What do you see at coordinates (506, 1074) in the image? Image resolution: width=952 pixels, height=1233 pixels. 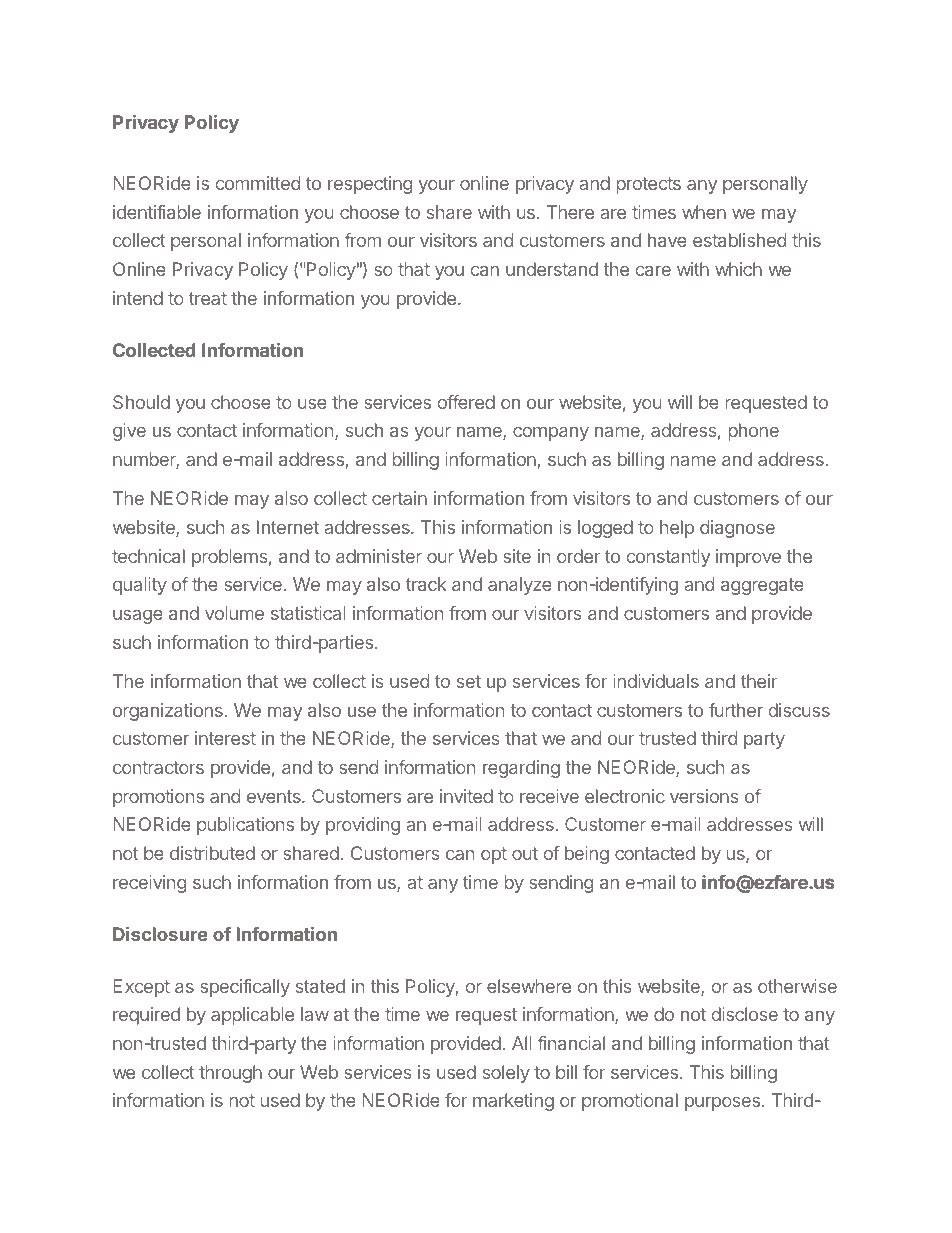 I see `solely` at bounding box center [506, 1074].
